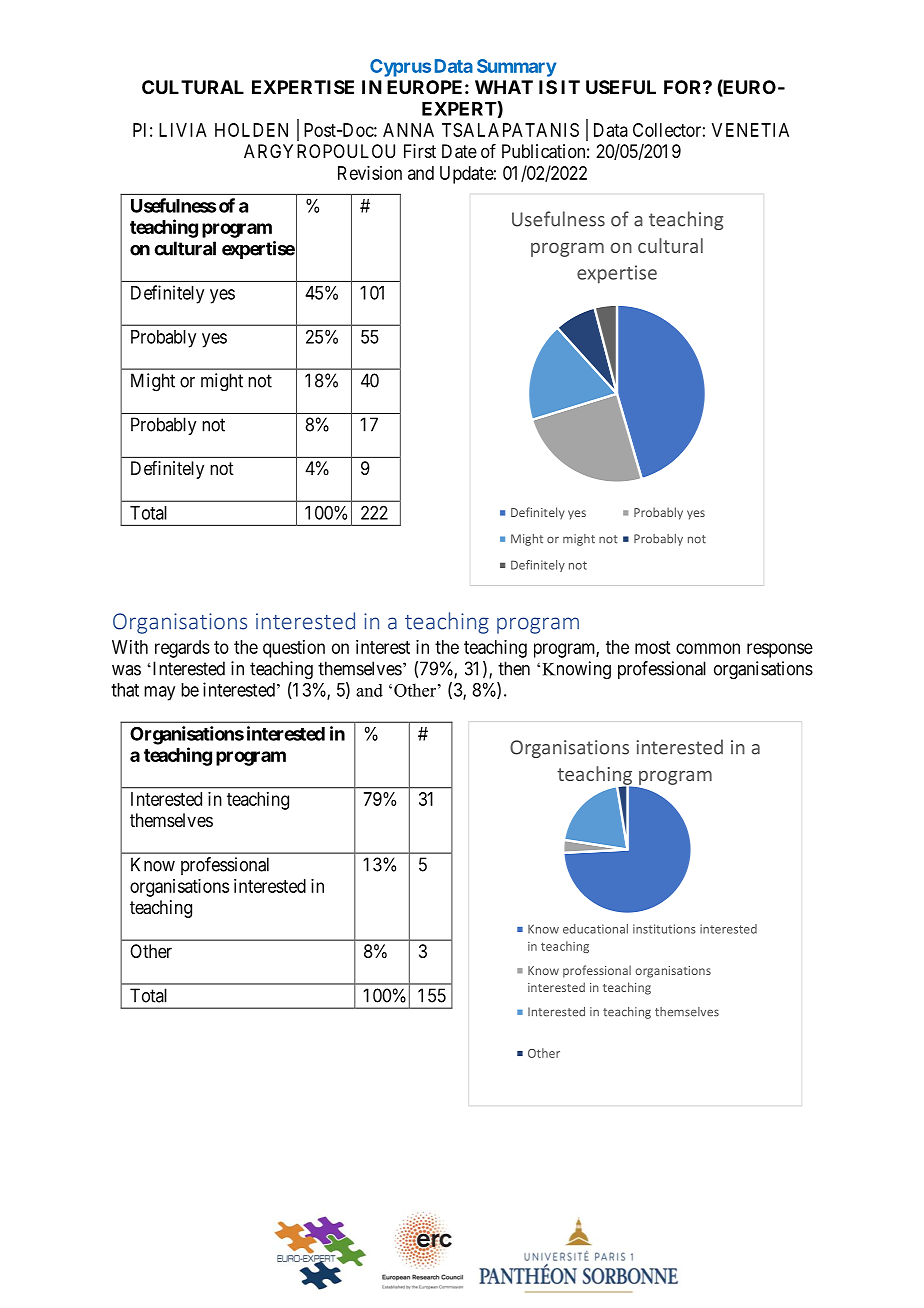 Image resolution: width=924 pixels, height=1308 pixels. Describe the element at coordinates (684, 87) in the document. I see `FOR` at that location.
